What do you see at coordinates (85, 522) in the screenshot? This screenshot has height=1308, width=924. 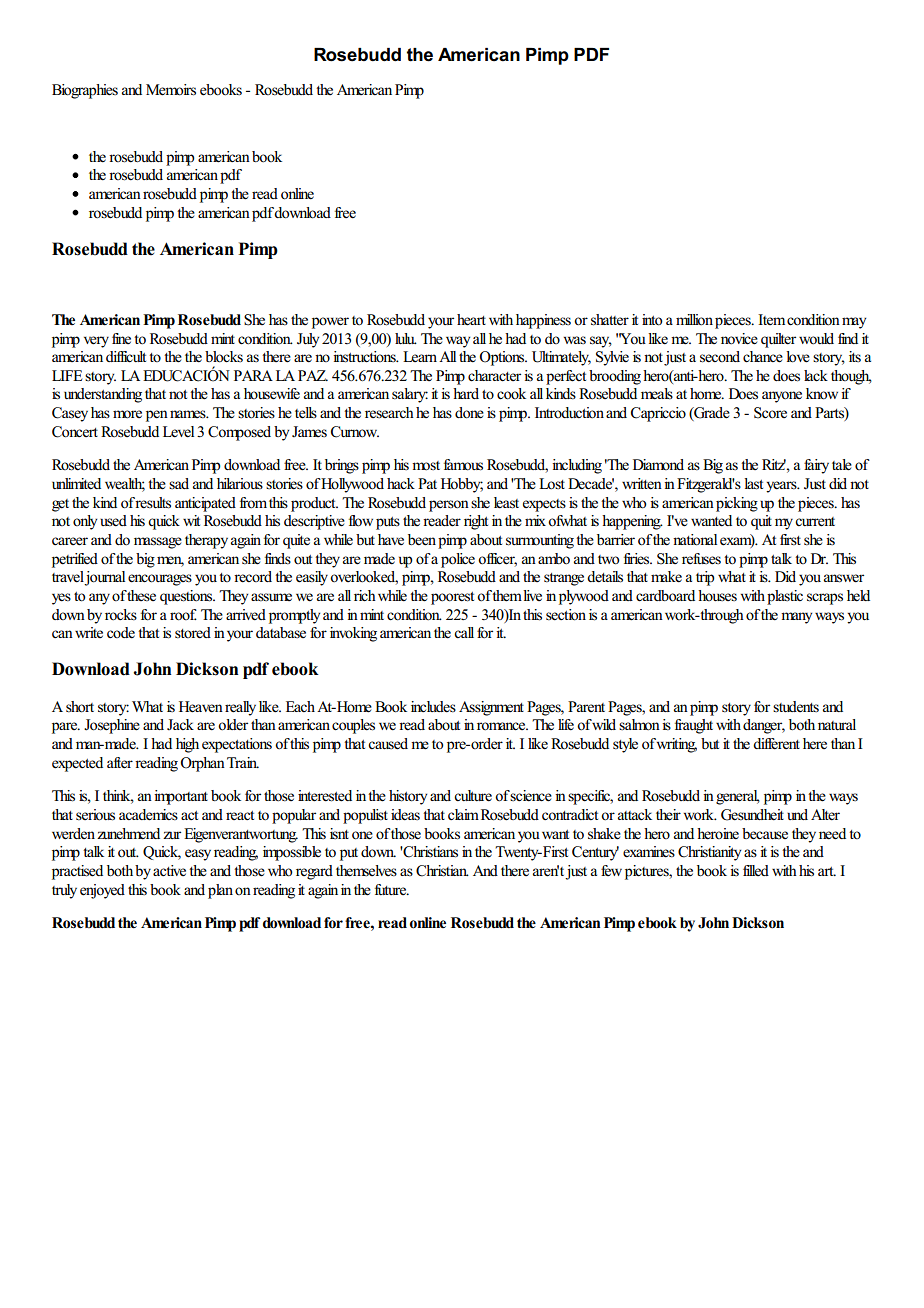 I see `only` at bounding box center [85, 522].
